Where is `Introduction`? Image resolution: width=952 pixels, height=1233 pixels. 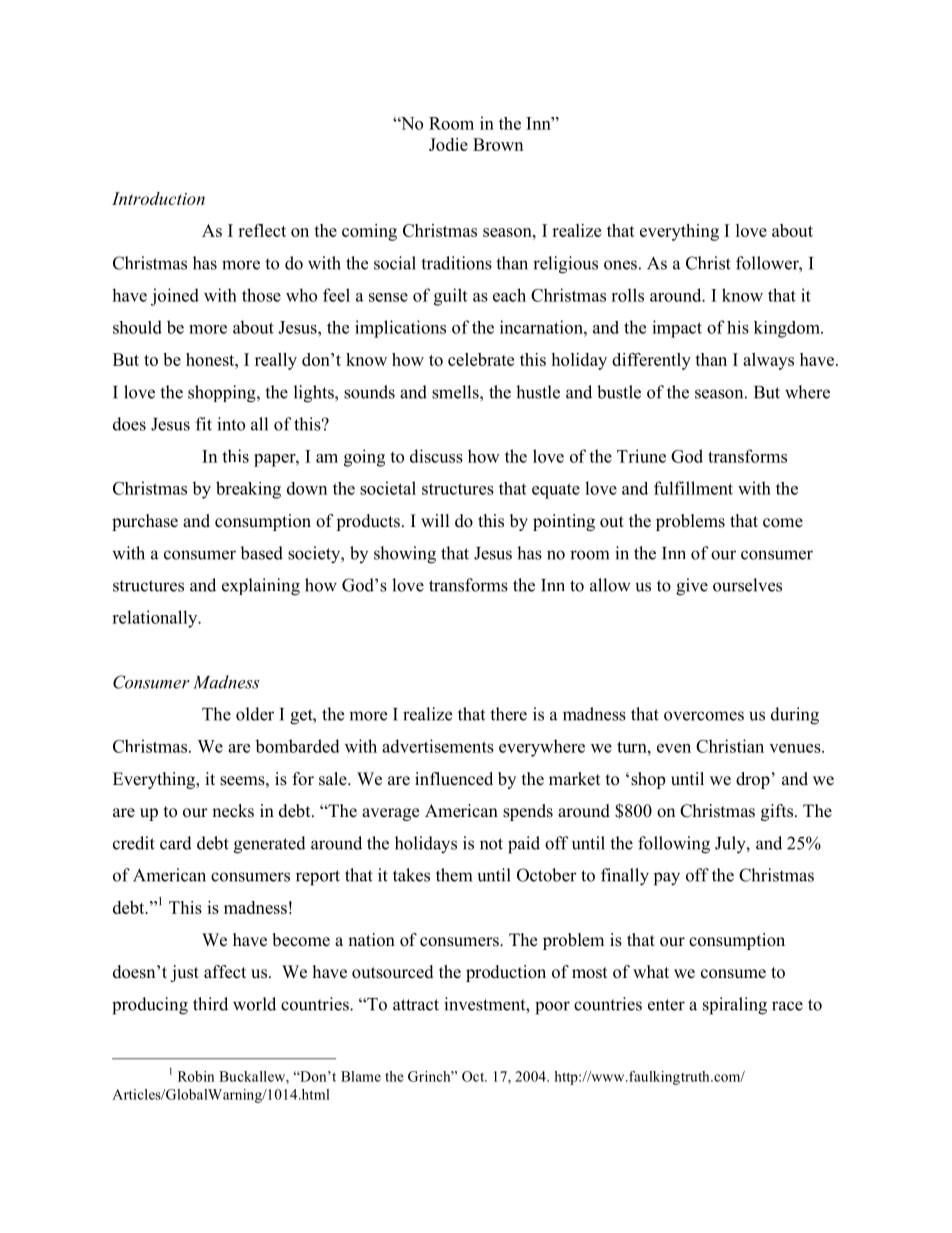
Introduction is located at coordinates (158, 198).
